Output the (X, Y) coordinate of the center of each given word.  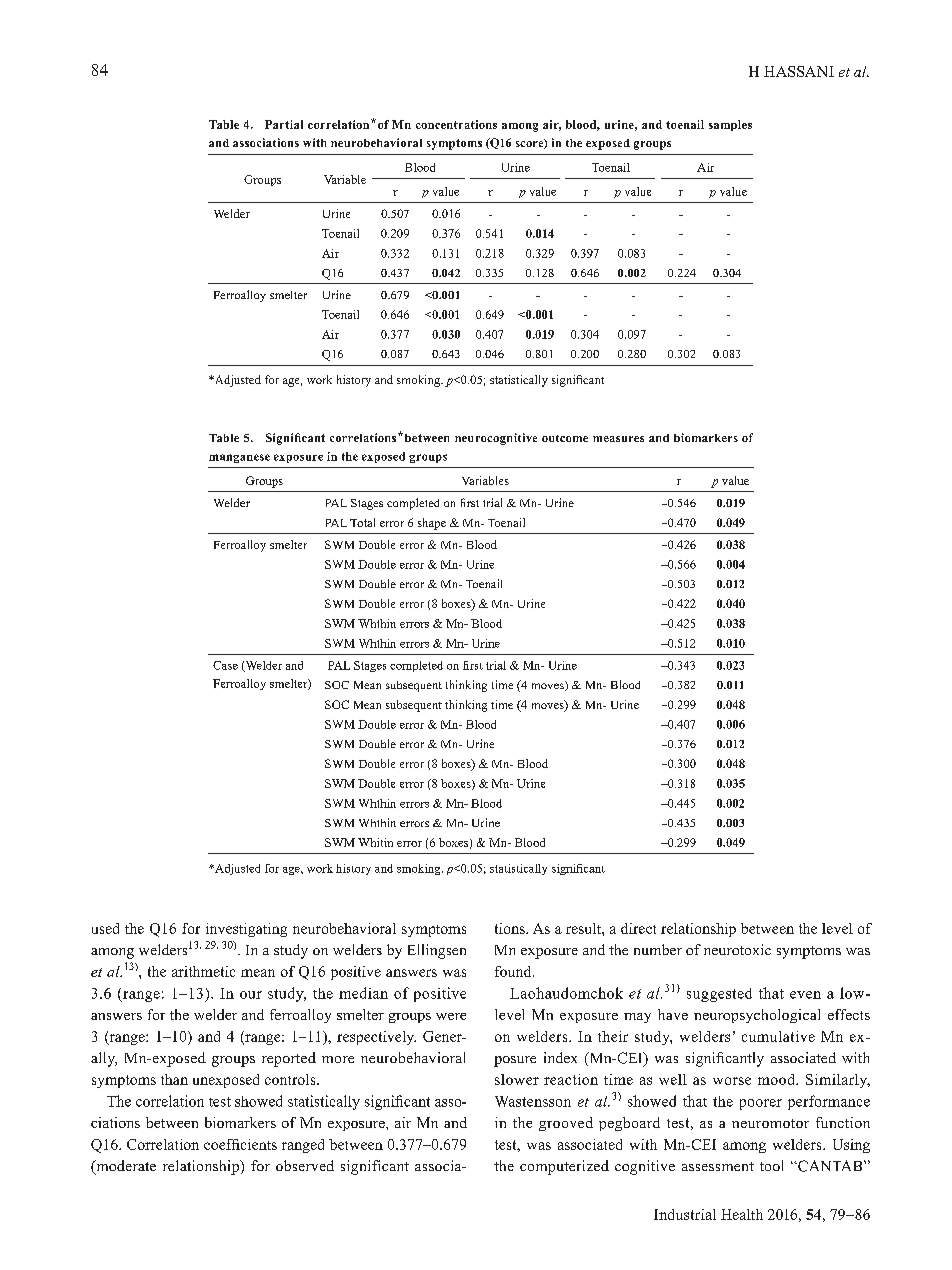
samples (730, 125)
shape (432, 524)
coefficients (240, 1144)
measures (618, 439)
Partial (284, 124)
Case (225, 665)
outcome (565, 438)
